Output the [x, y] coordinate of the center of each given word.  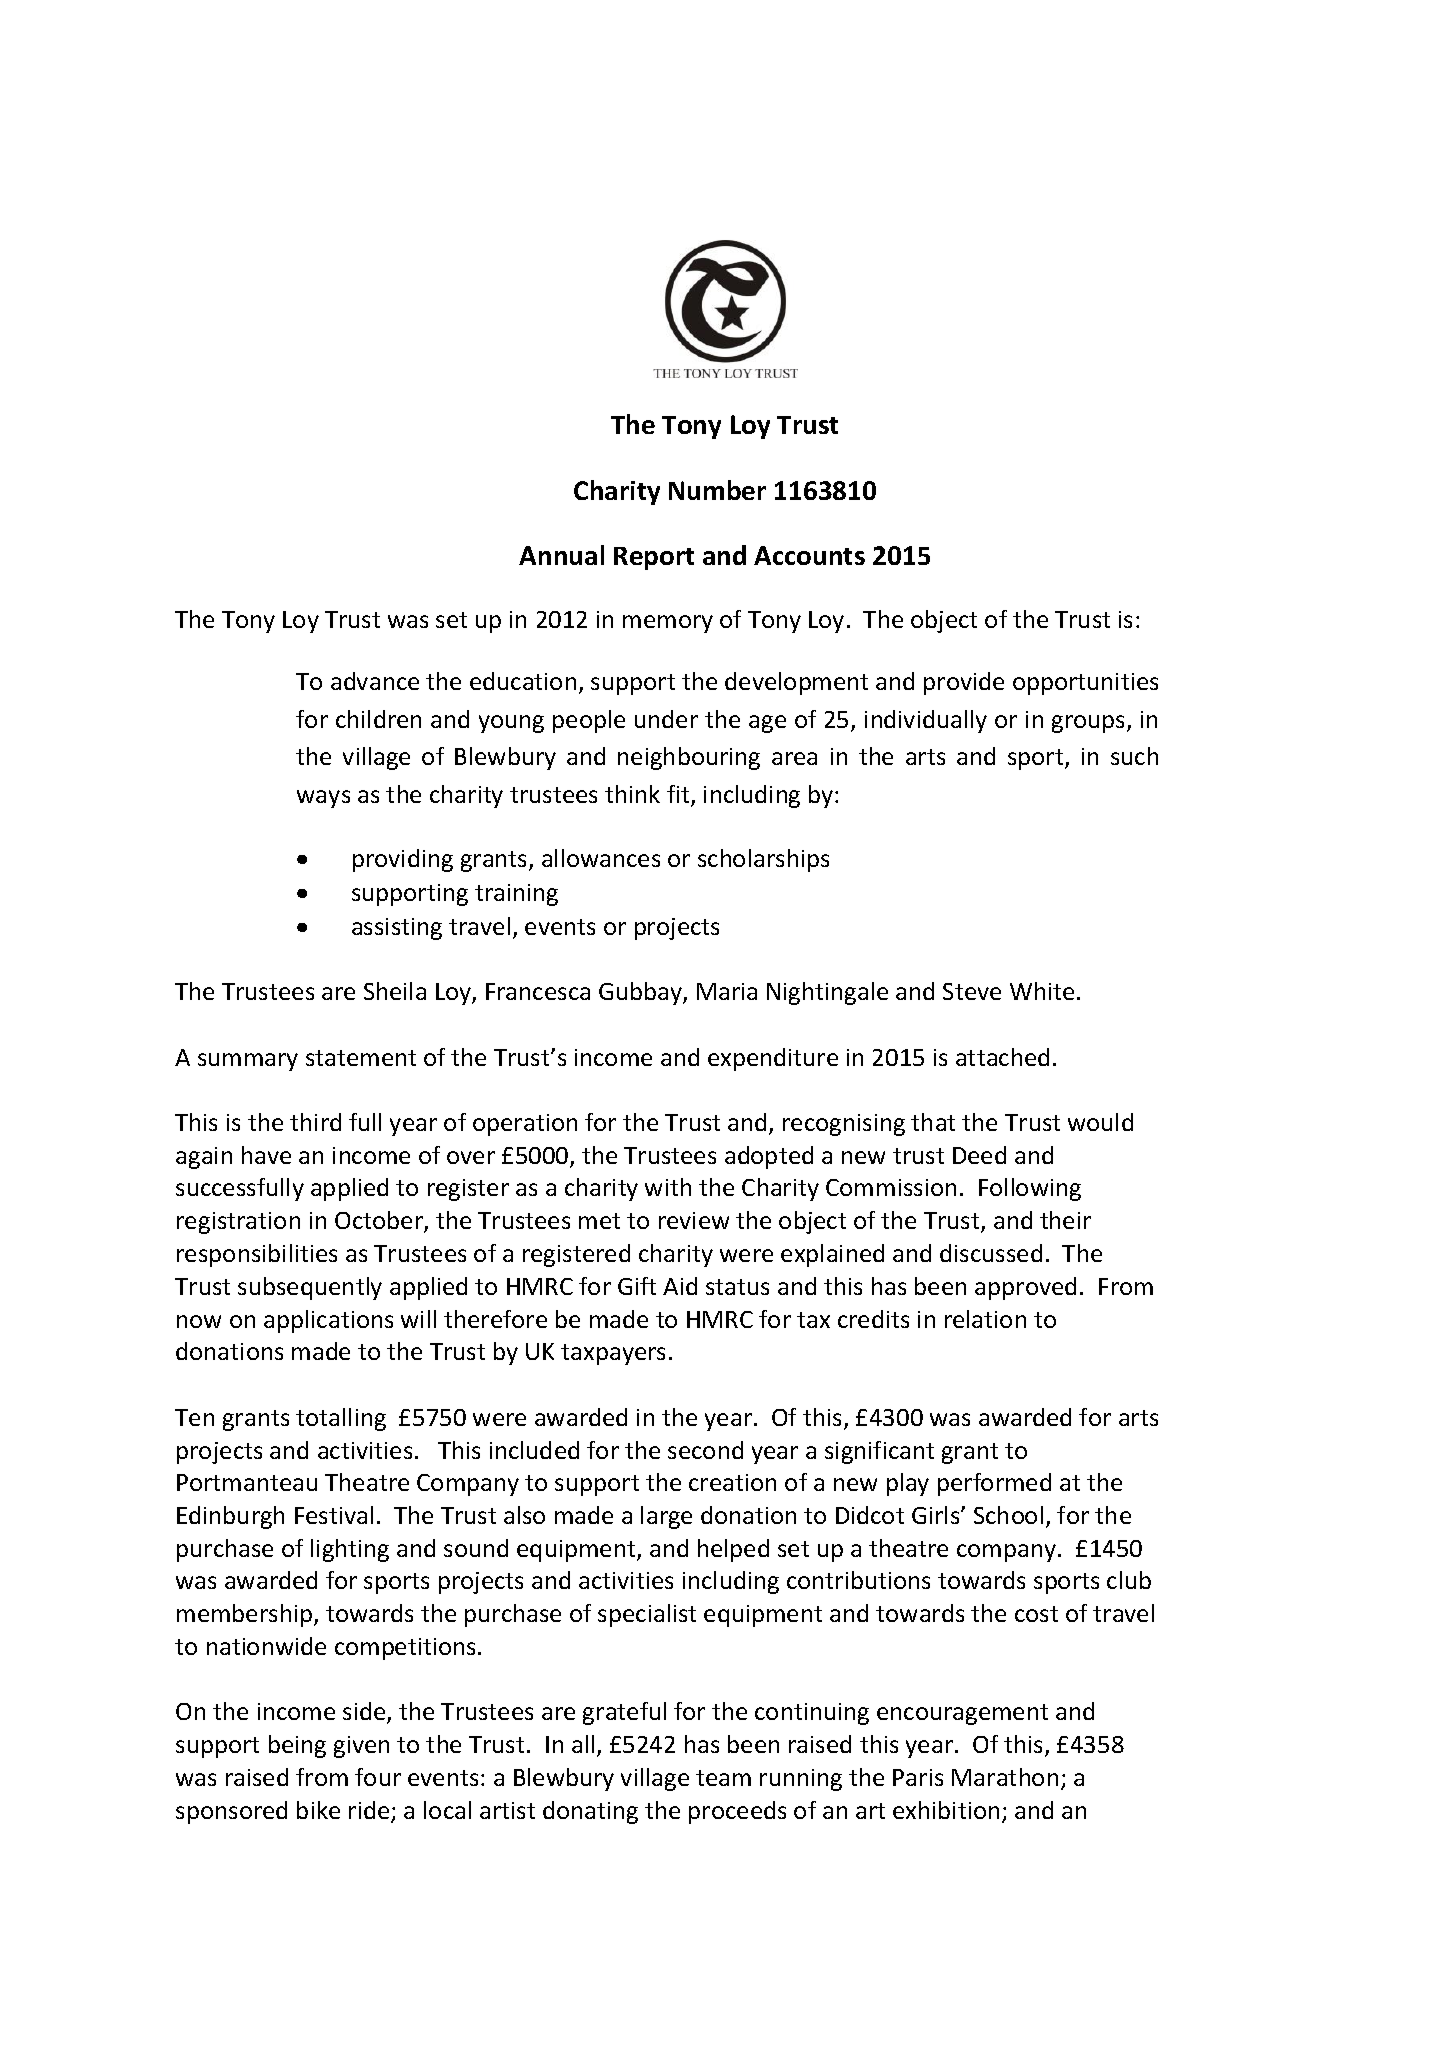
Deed [979, 1155]
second [705, 1450]
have [266, 1155]
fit [679, 795]
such [1134, 756]
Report [654, 558]
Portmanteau [247, 1482]
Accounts [809, 555]
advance [375, 681]
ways [323, 799]
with [668, 1187]
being [297, 1746]
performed [994, 1484]
